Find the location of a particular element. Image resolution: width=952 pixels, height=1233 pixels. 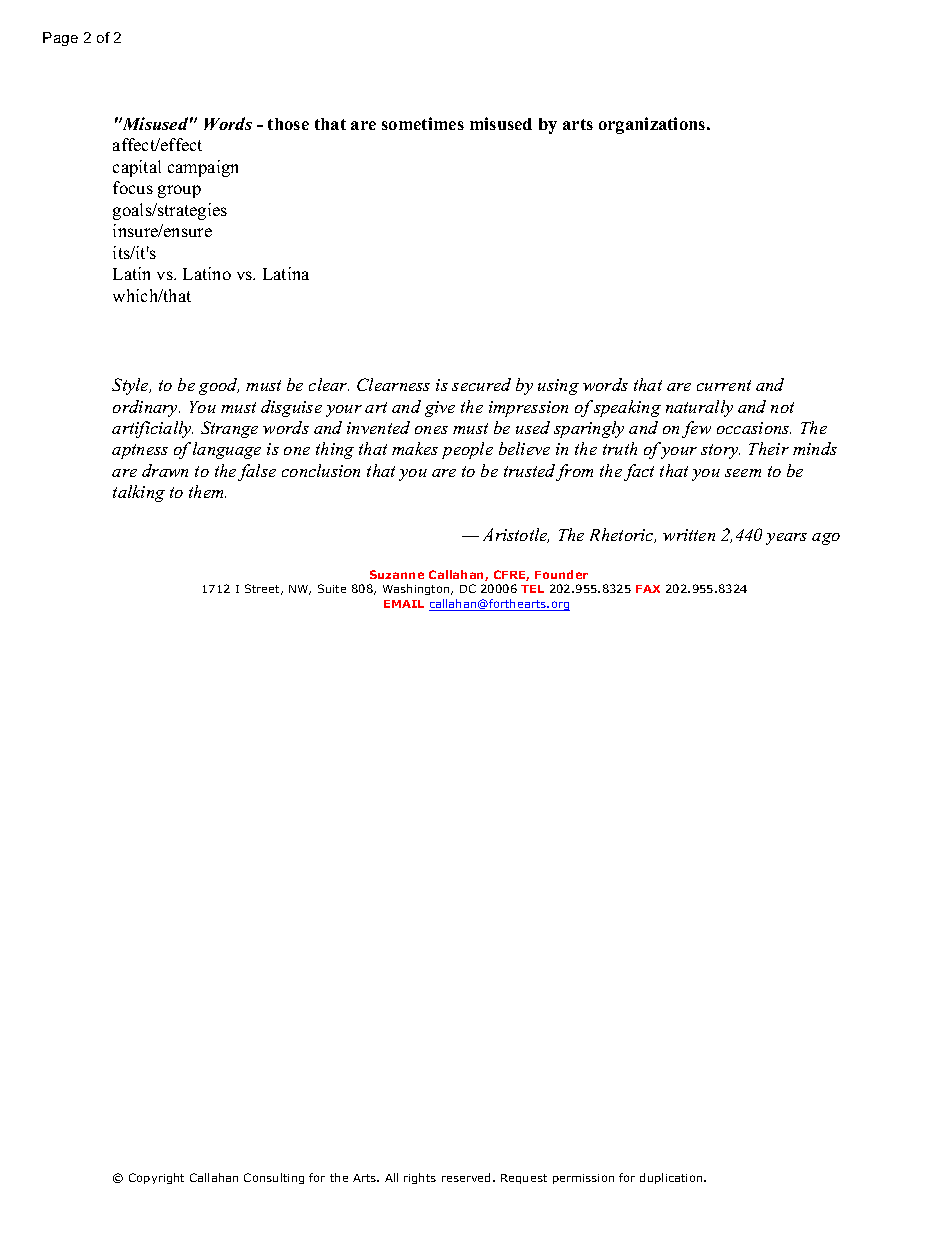

sometimes is located at coordinates (423, 123).
